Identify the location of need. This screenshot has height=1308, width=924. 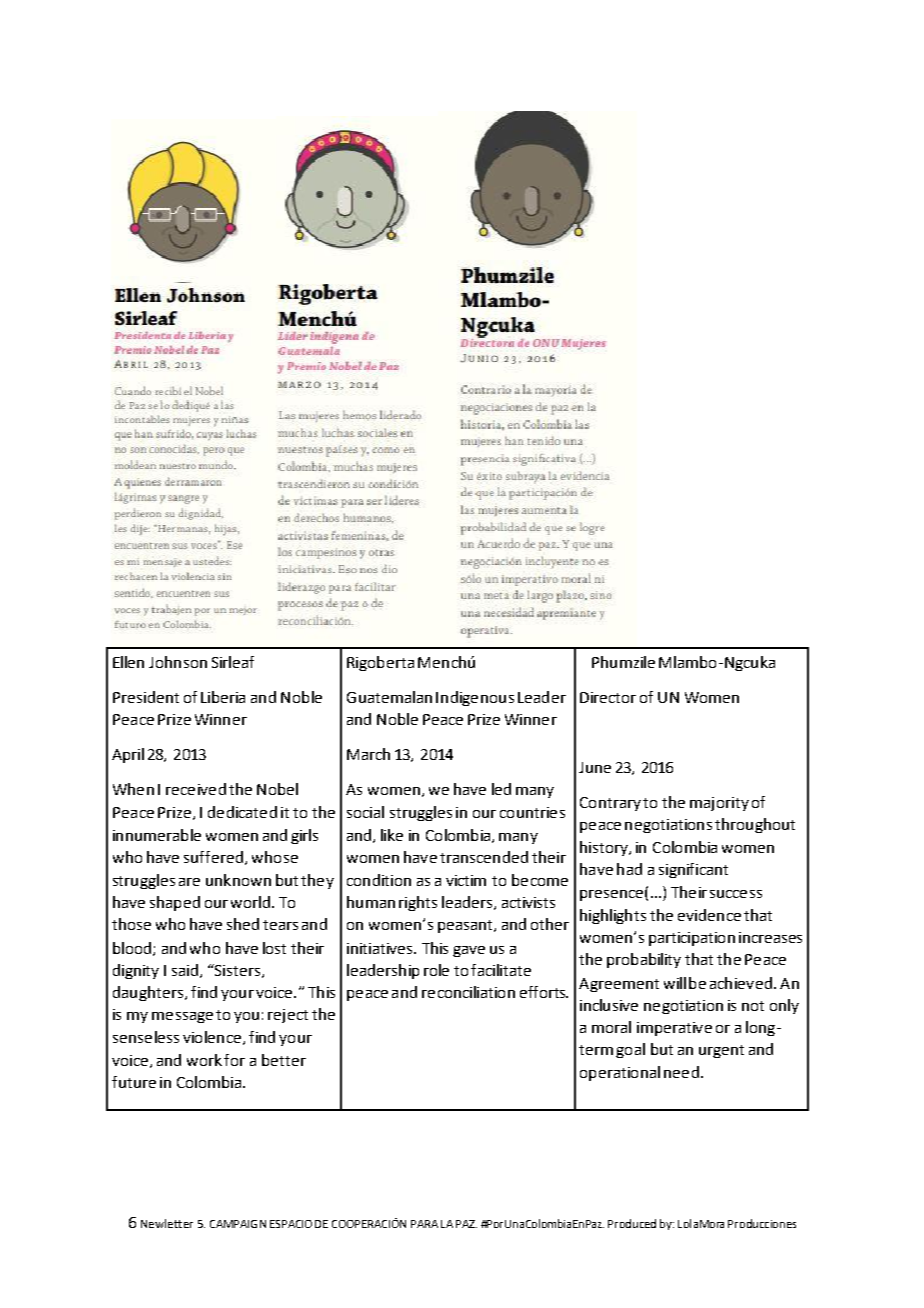
(681, 1072).
